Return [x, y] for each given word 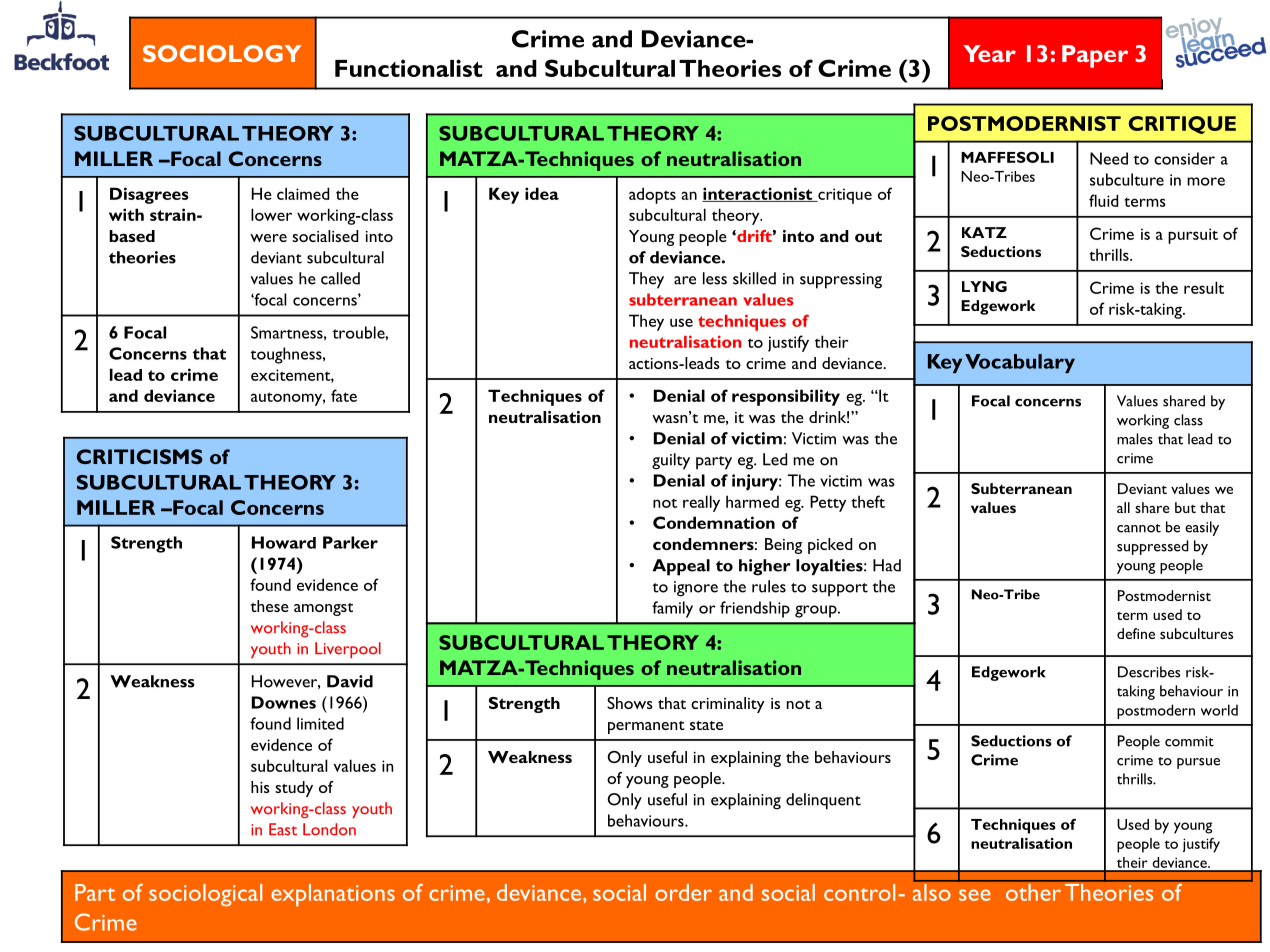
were [268, 238]
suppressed [1153, 547]
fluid [1103, 200]
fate [344, 395]
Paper [1095, 56]
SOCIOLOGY [222, 53]
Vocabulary [1020, 363]
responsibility [786, 397]
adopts [652, 195]
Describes [1149, 672]
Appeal [681, 567]
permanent [646, 727]
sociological [205, 895]
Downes [284, 702]
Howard [284, 542]
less [715, 278]
